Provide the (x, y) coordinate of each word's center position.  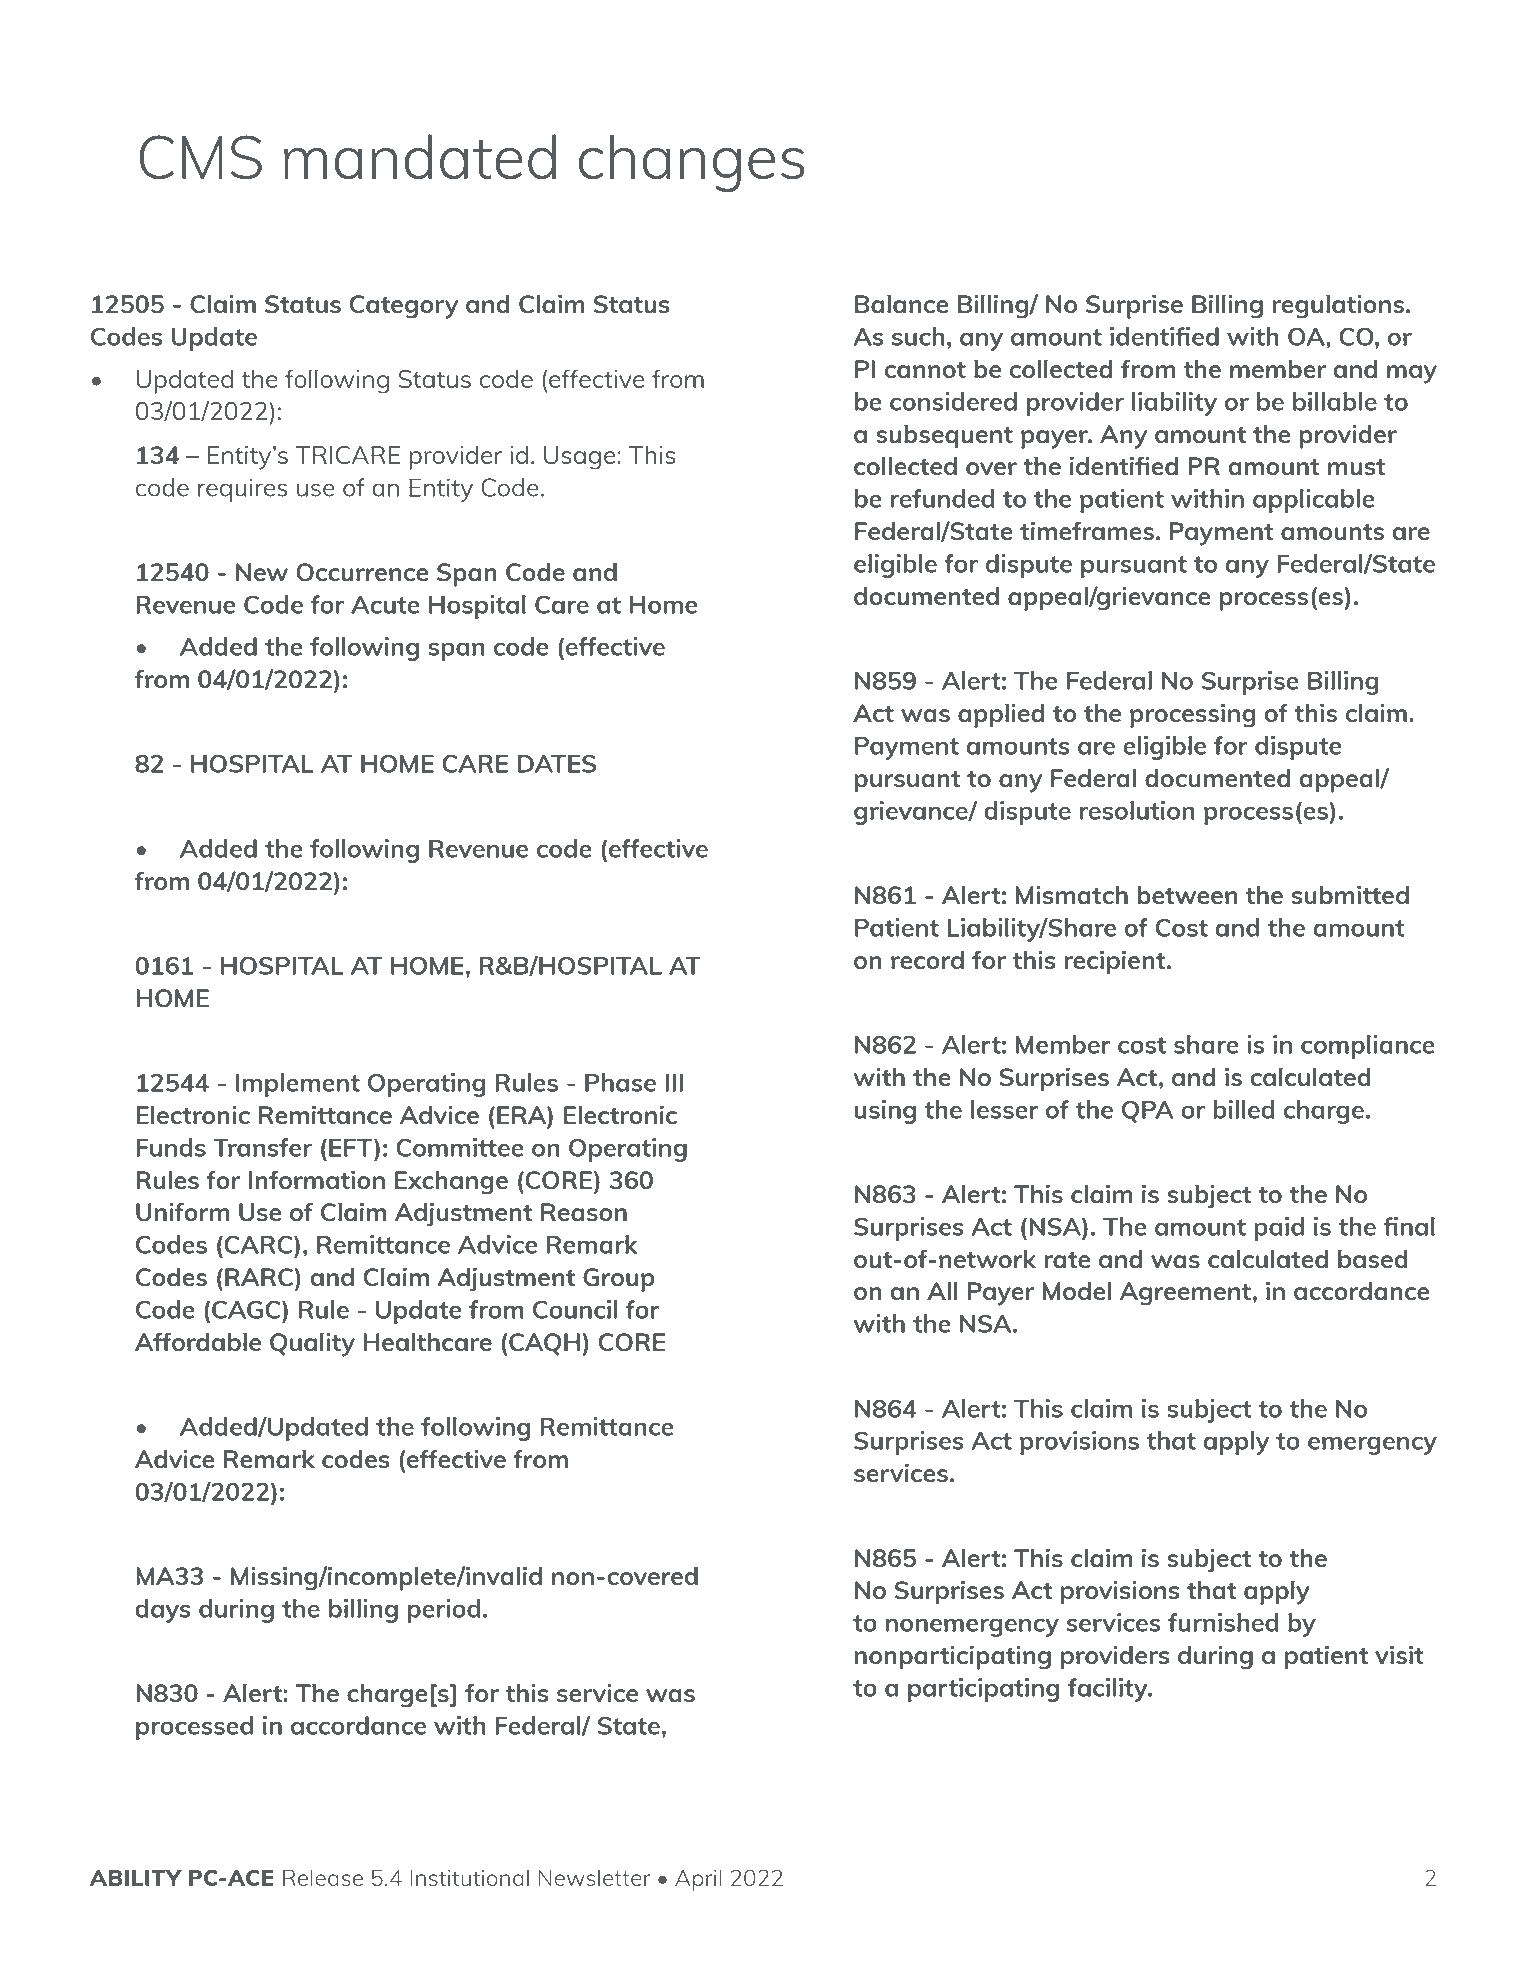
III (674, 1083)
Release (323, 1877)
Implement (298, 1085)
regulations (1339, 306)
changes (691, 163)
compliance (1368, 1047)
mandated (420, 156)
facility (1109, 1690)
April (698, 1880)
